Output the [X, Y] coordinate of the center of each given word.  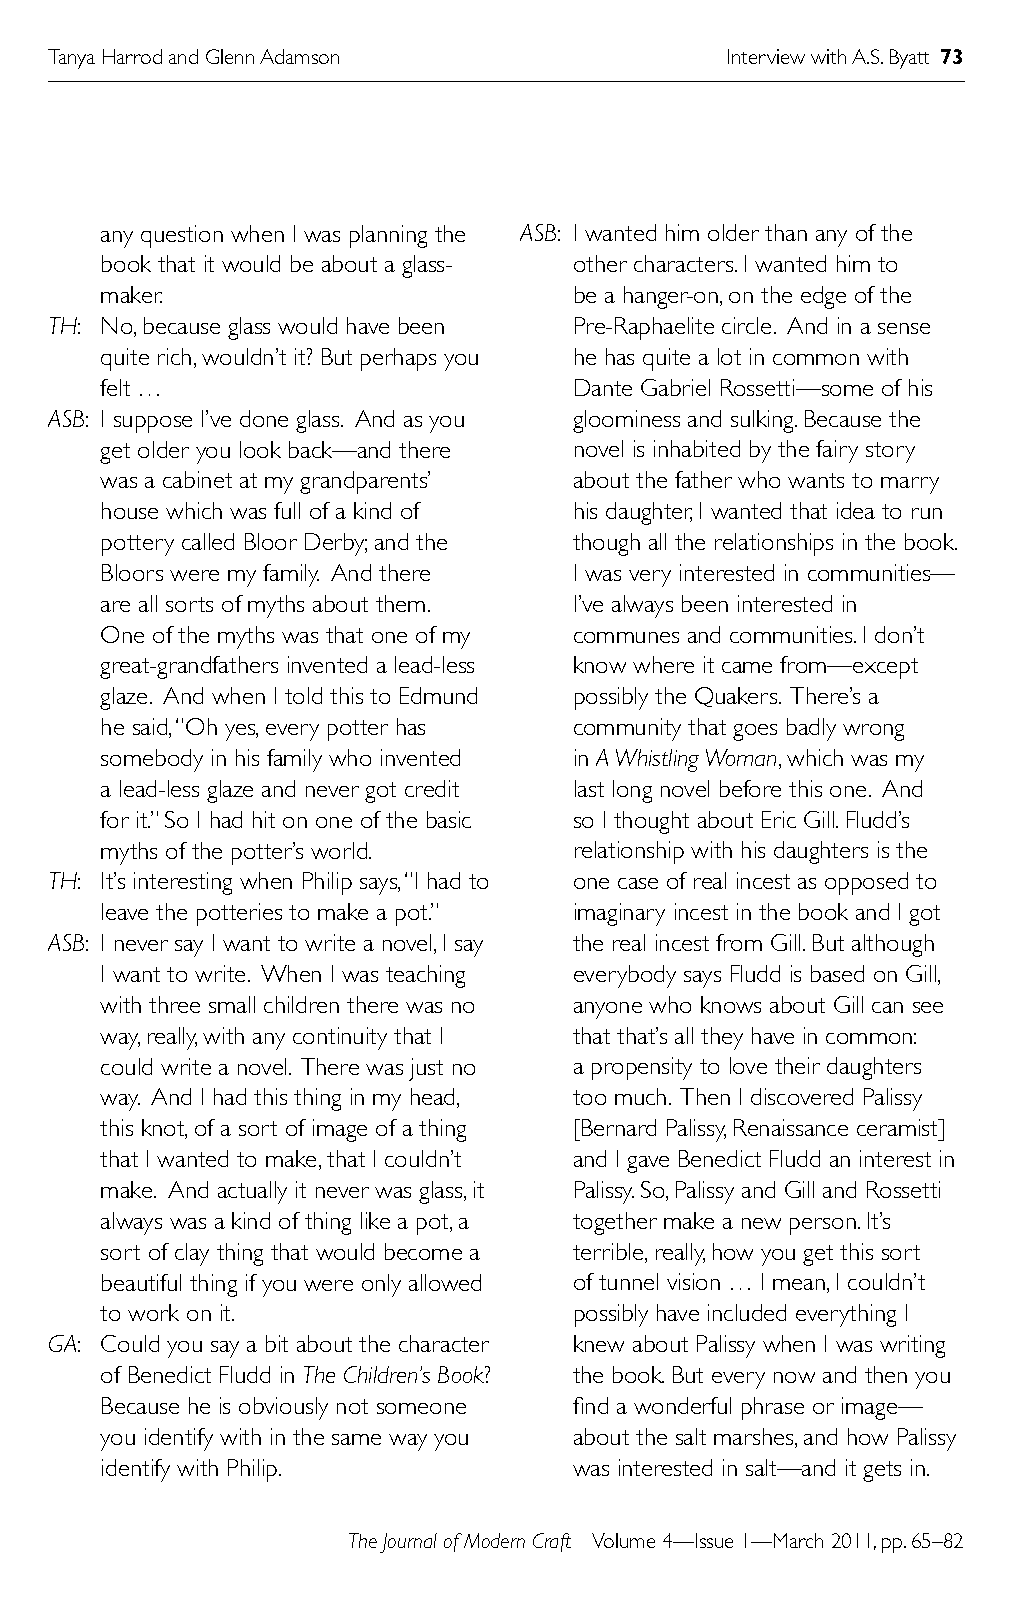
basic [449, 819]
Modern [494, 1540]
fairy [837, 451]
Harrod [132, 56]
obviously [283, 1408]
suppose [153, 424]
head [434, 1098]
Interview [766, 56]
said [151, 728]
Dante [603, 387]
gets [882, 1471]
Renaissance [791, 1127]
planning [388, 236]
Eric [779, 819]
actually [252, 1192]
